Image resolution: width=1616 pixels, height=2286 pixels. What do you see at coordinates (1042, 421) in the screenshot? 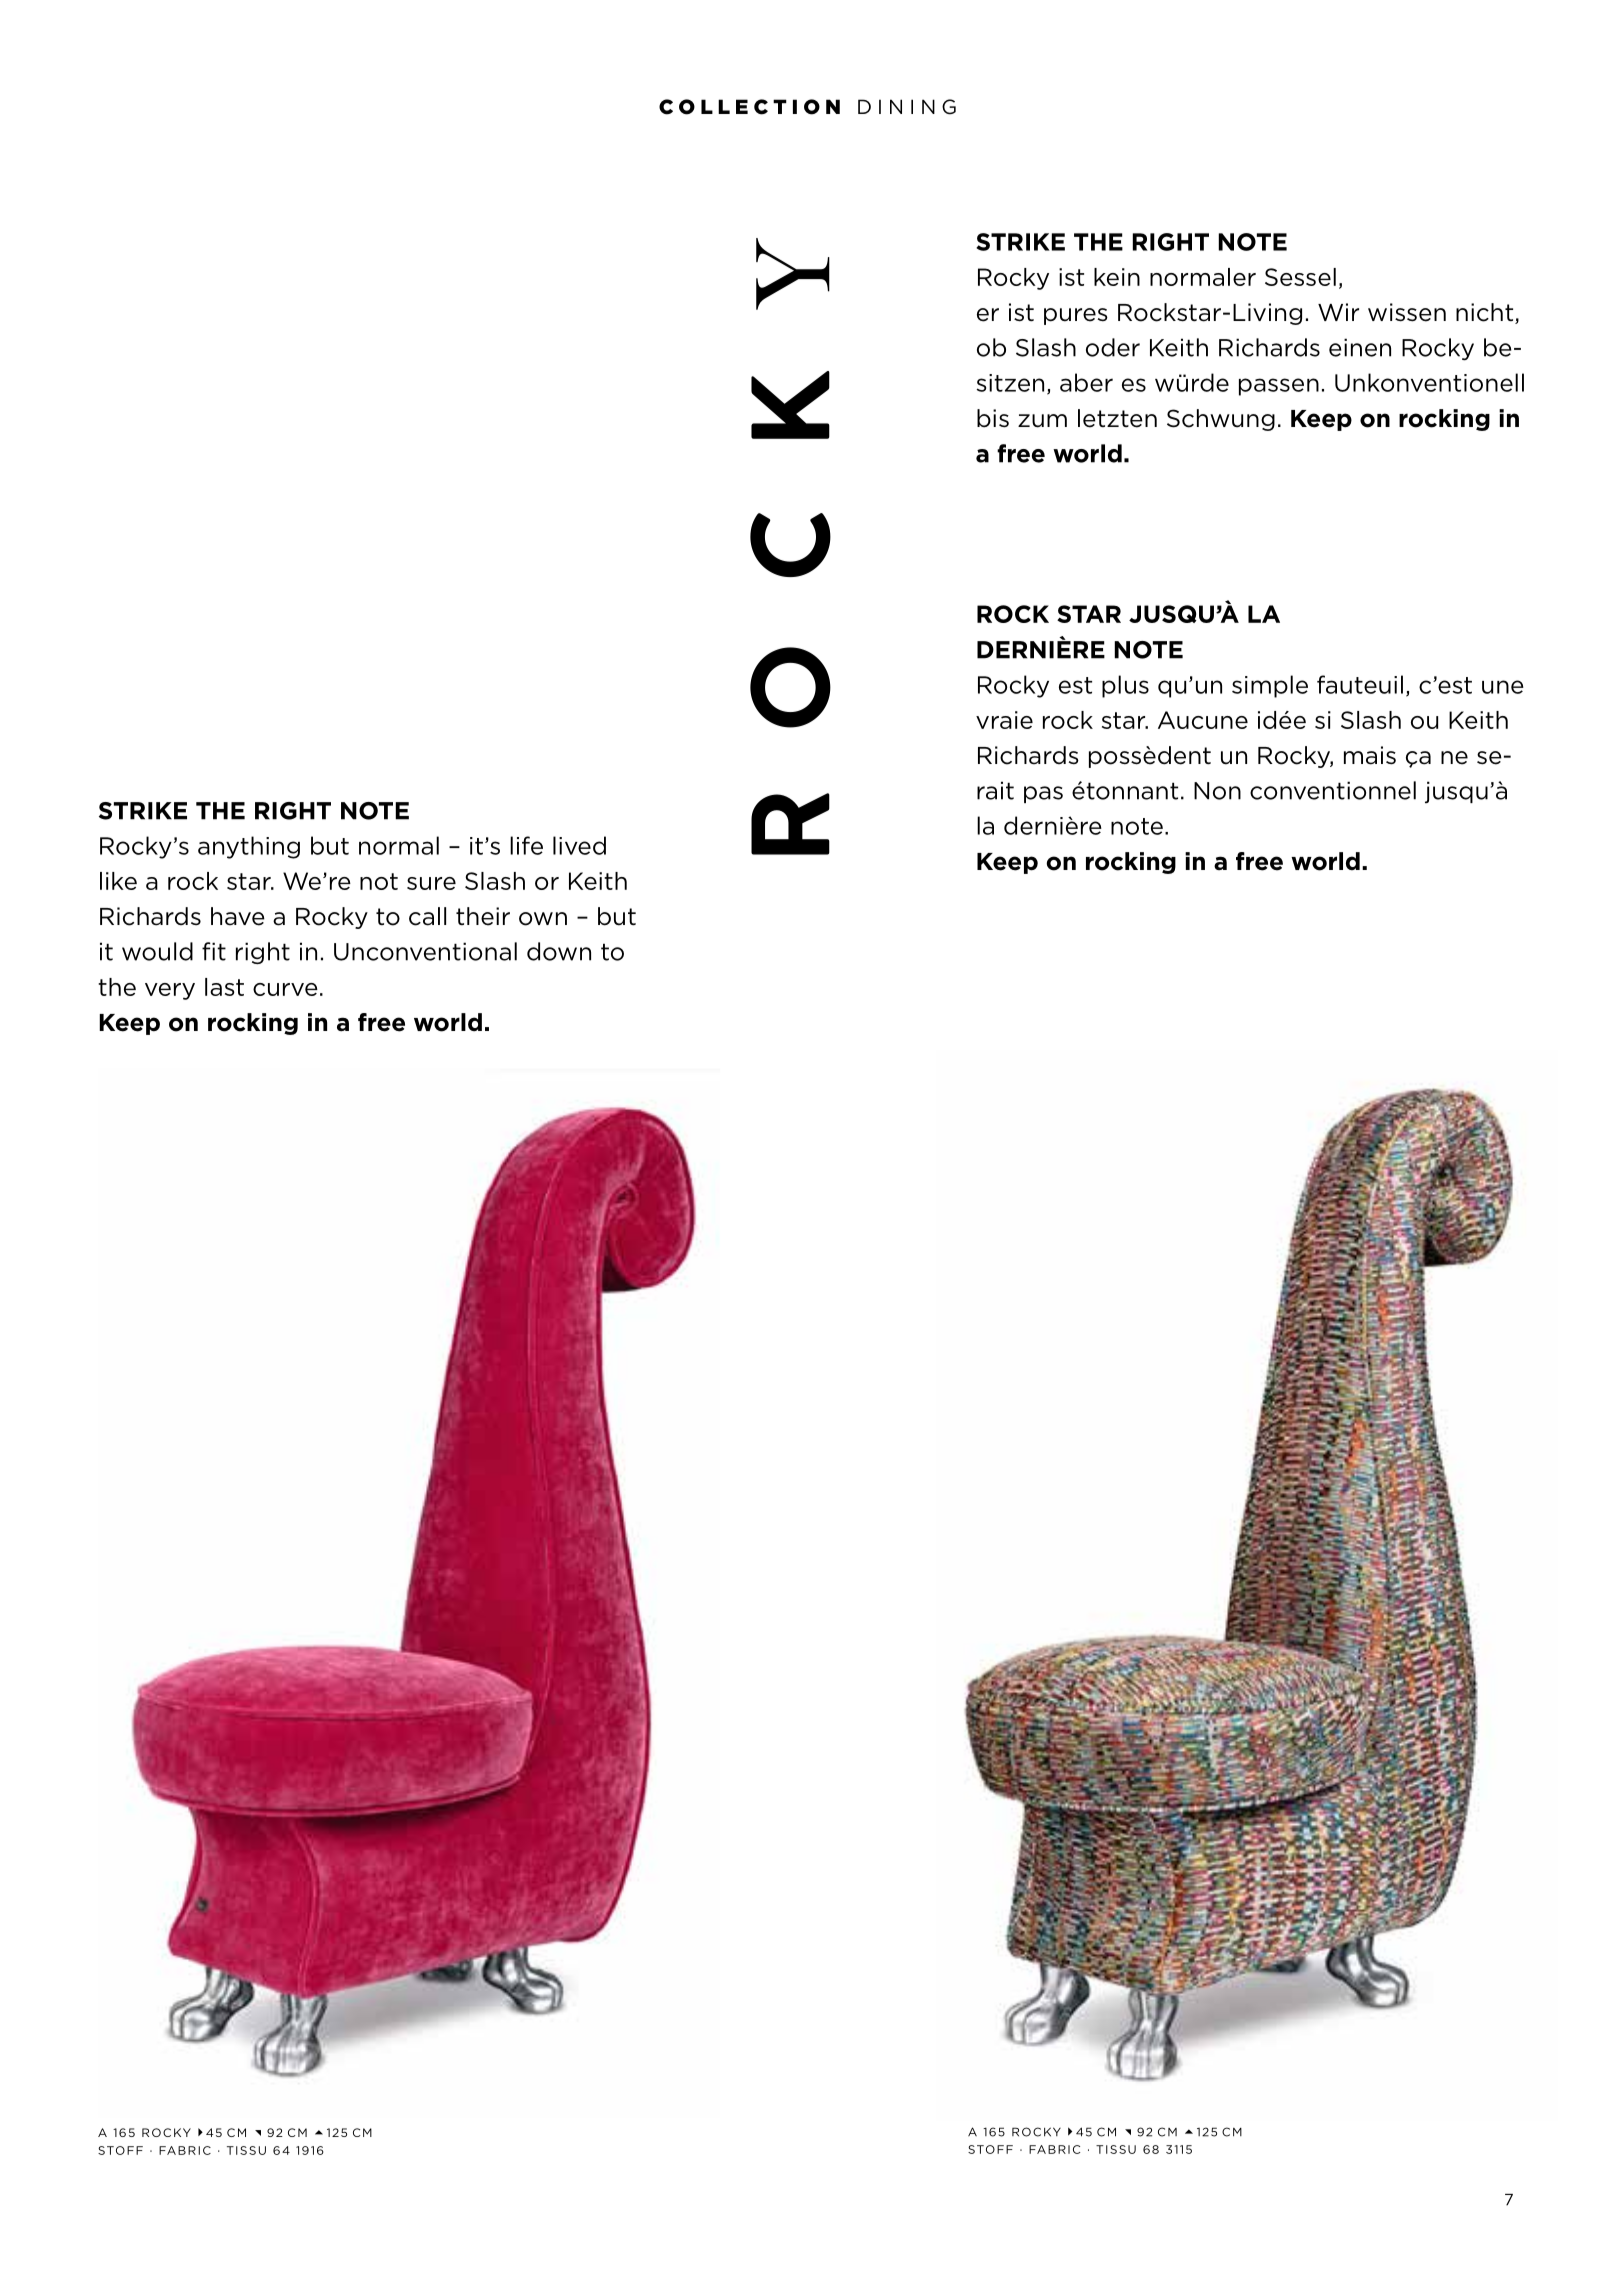
I see `zum` at bounding box center [1042, 421].
